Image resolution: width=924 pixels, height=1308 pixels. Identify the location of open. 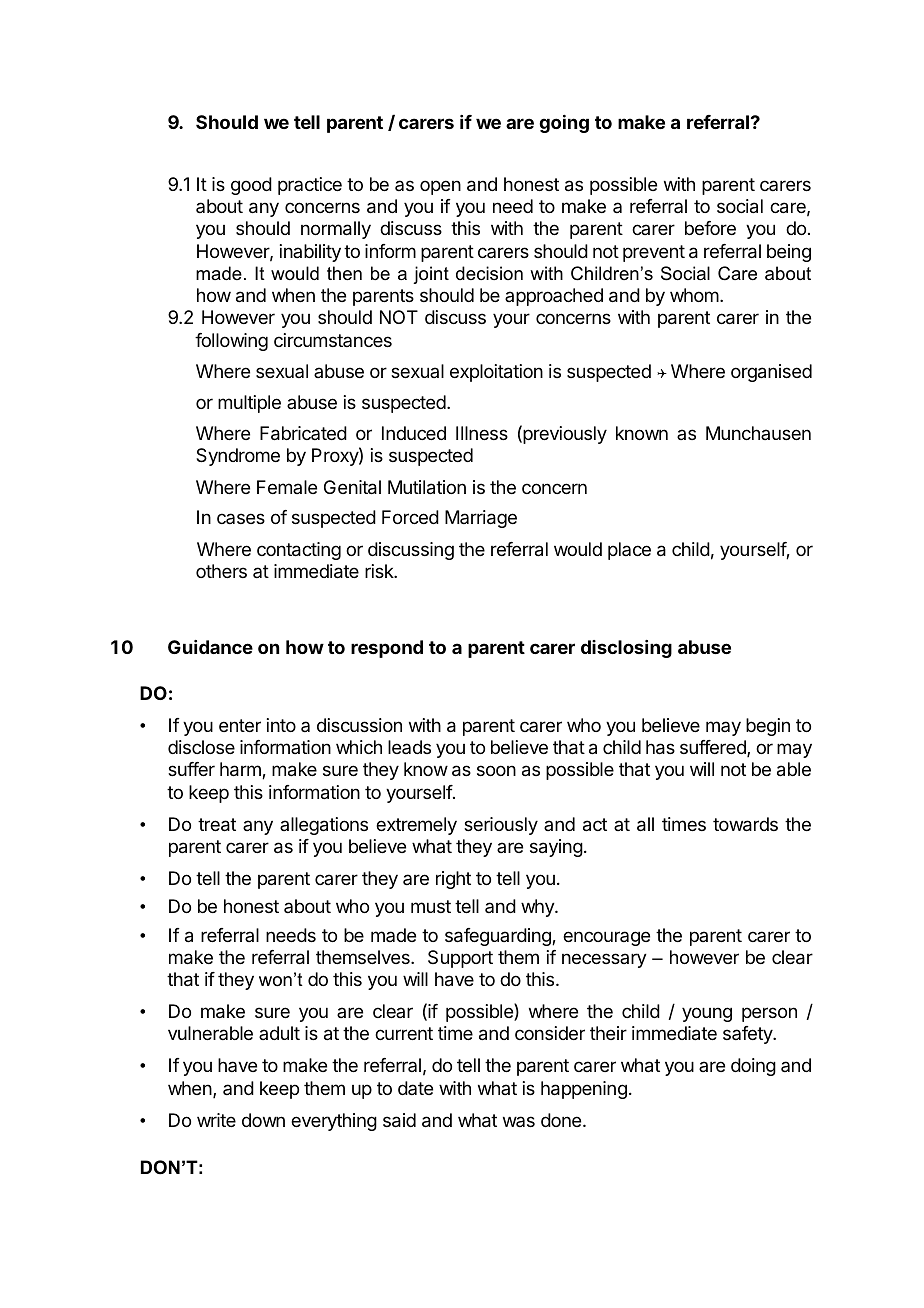
(440, 187).
